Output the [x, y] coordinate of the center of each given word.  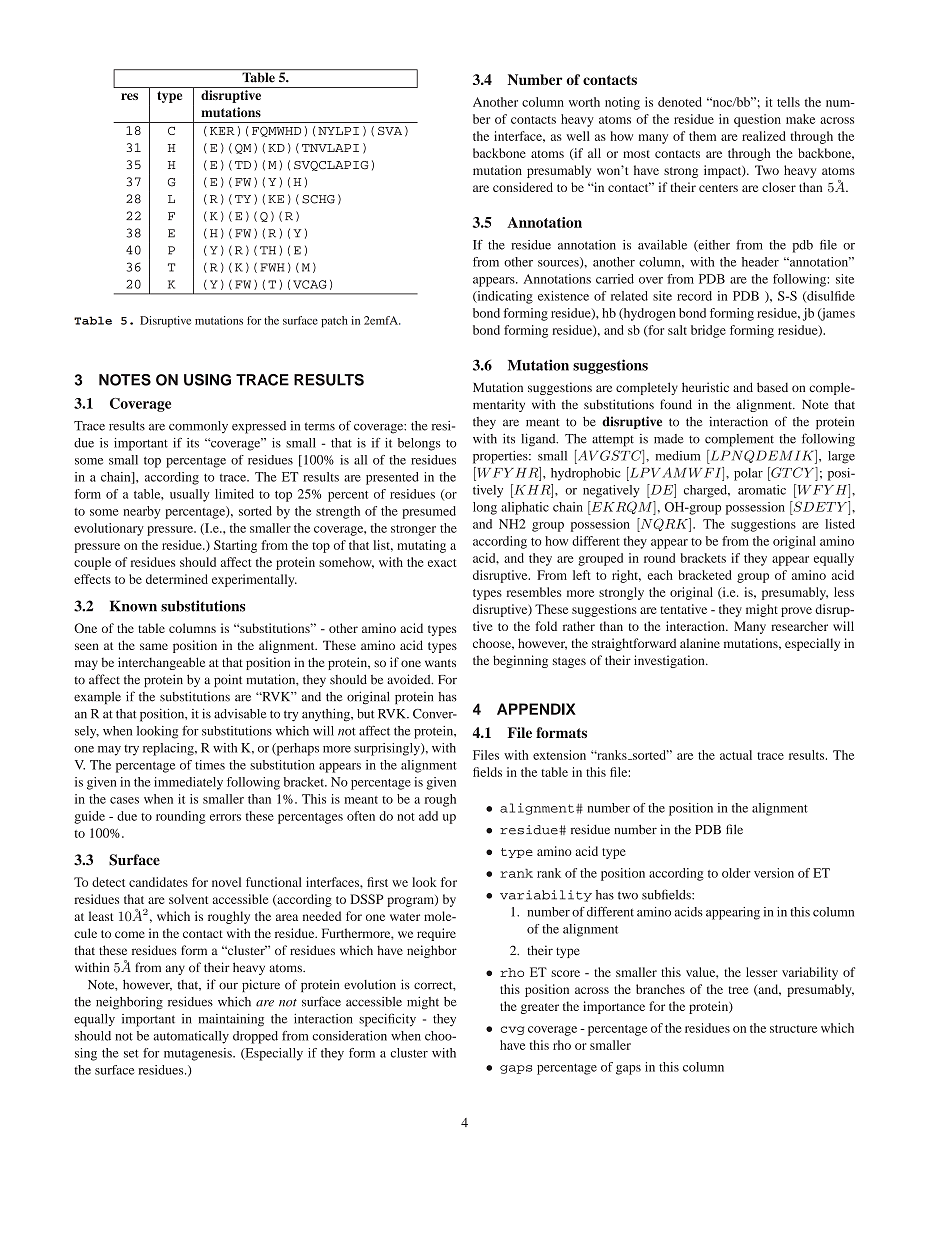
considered [523, 187]
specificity [387, 1020]
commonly [198, 427]
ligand [539, 440]
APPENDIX [536, 709]
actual [736, 755]
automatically [191, 1037]
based [772, 387]
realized [764, 136]
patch [334, 321]
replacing [169, 749]
